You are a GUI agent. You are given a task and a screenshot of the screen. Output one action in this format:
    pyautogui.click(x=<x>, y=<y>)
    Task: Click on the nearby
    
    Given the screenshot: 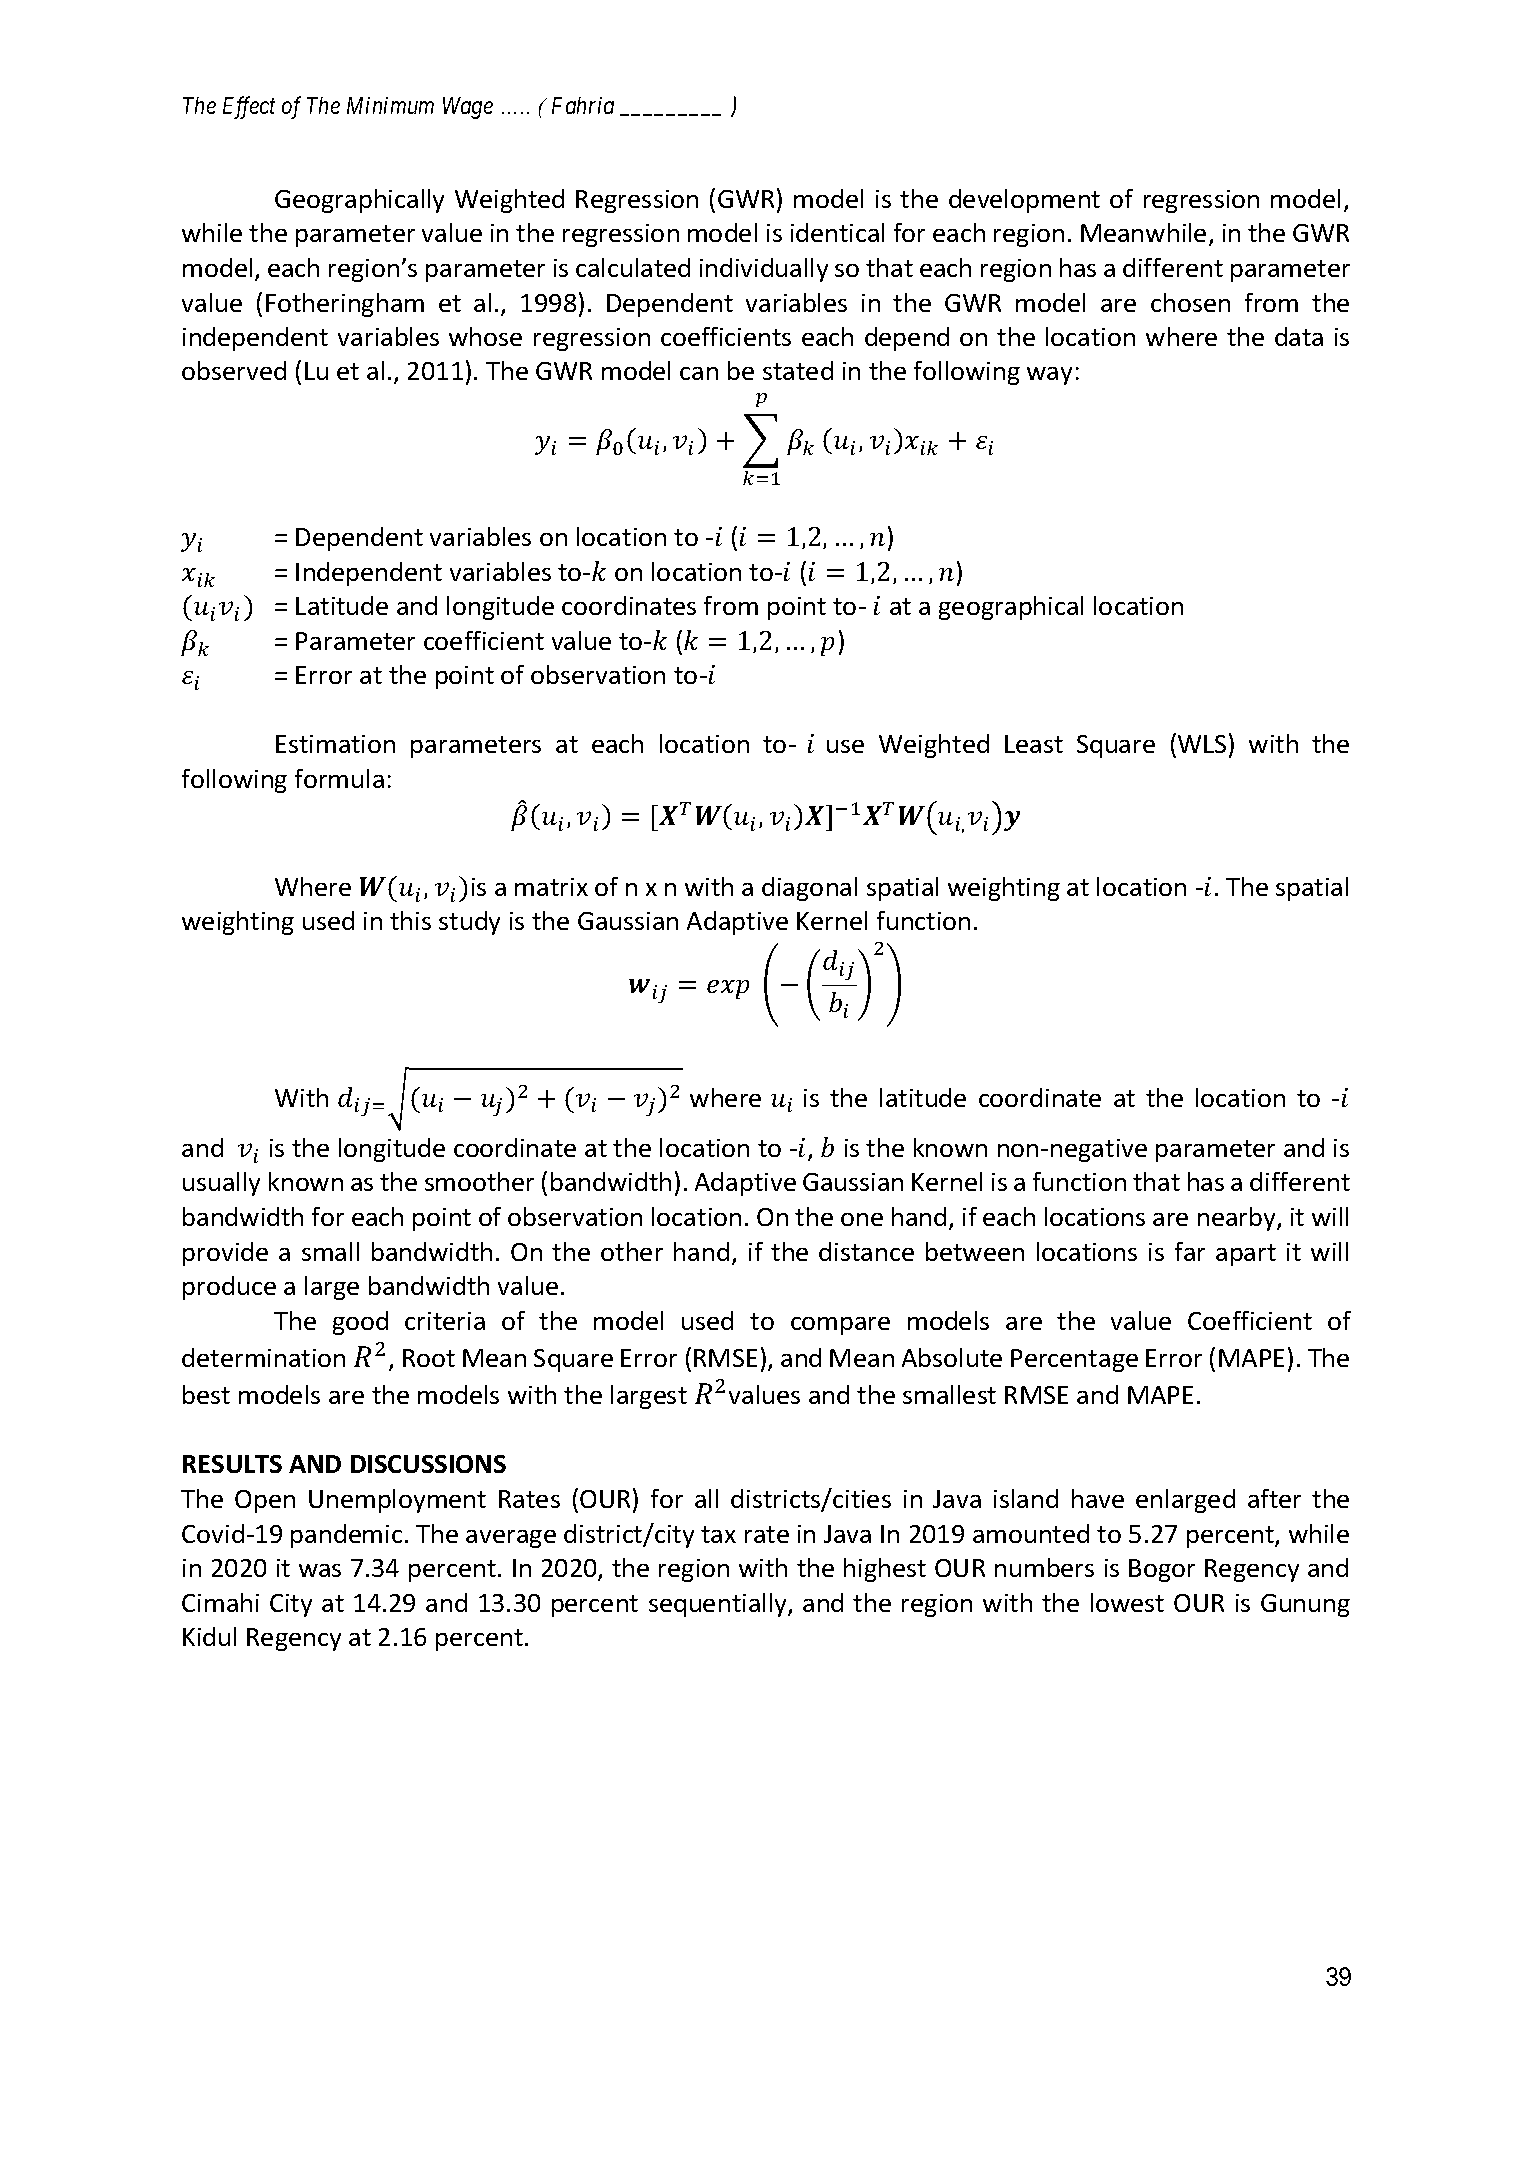 What is the action you would take?
    pyautogui.click(x=1238, y=1219)
